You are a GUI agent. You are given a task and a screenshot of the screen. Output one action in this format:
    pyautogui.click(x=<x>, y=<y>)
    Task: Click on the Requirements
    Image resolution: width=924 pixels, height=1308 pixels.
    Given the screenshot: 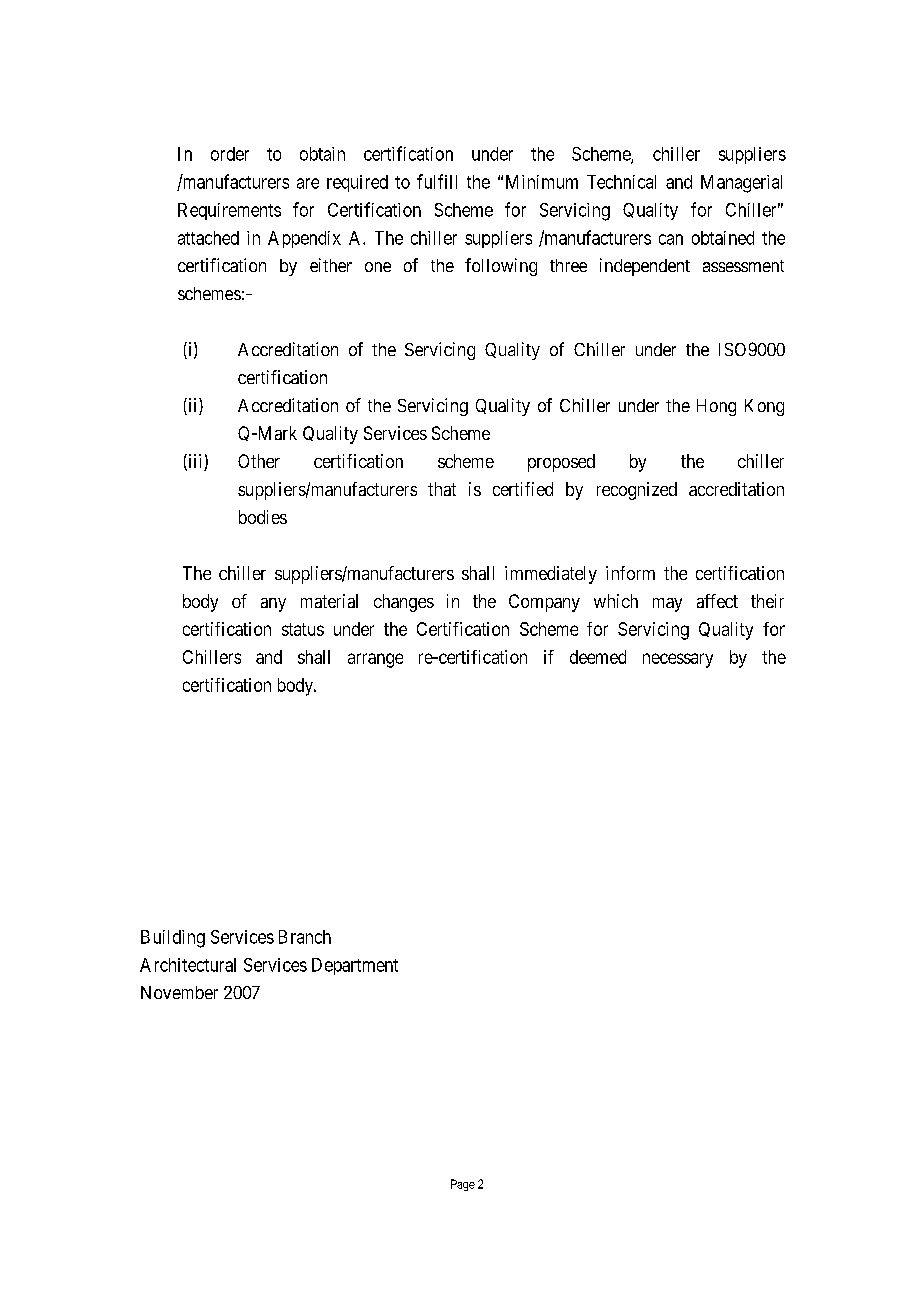 What is the action you would take?
    pyautogui.click(x=229, y=211)
